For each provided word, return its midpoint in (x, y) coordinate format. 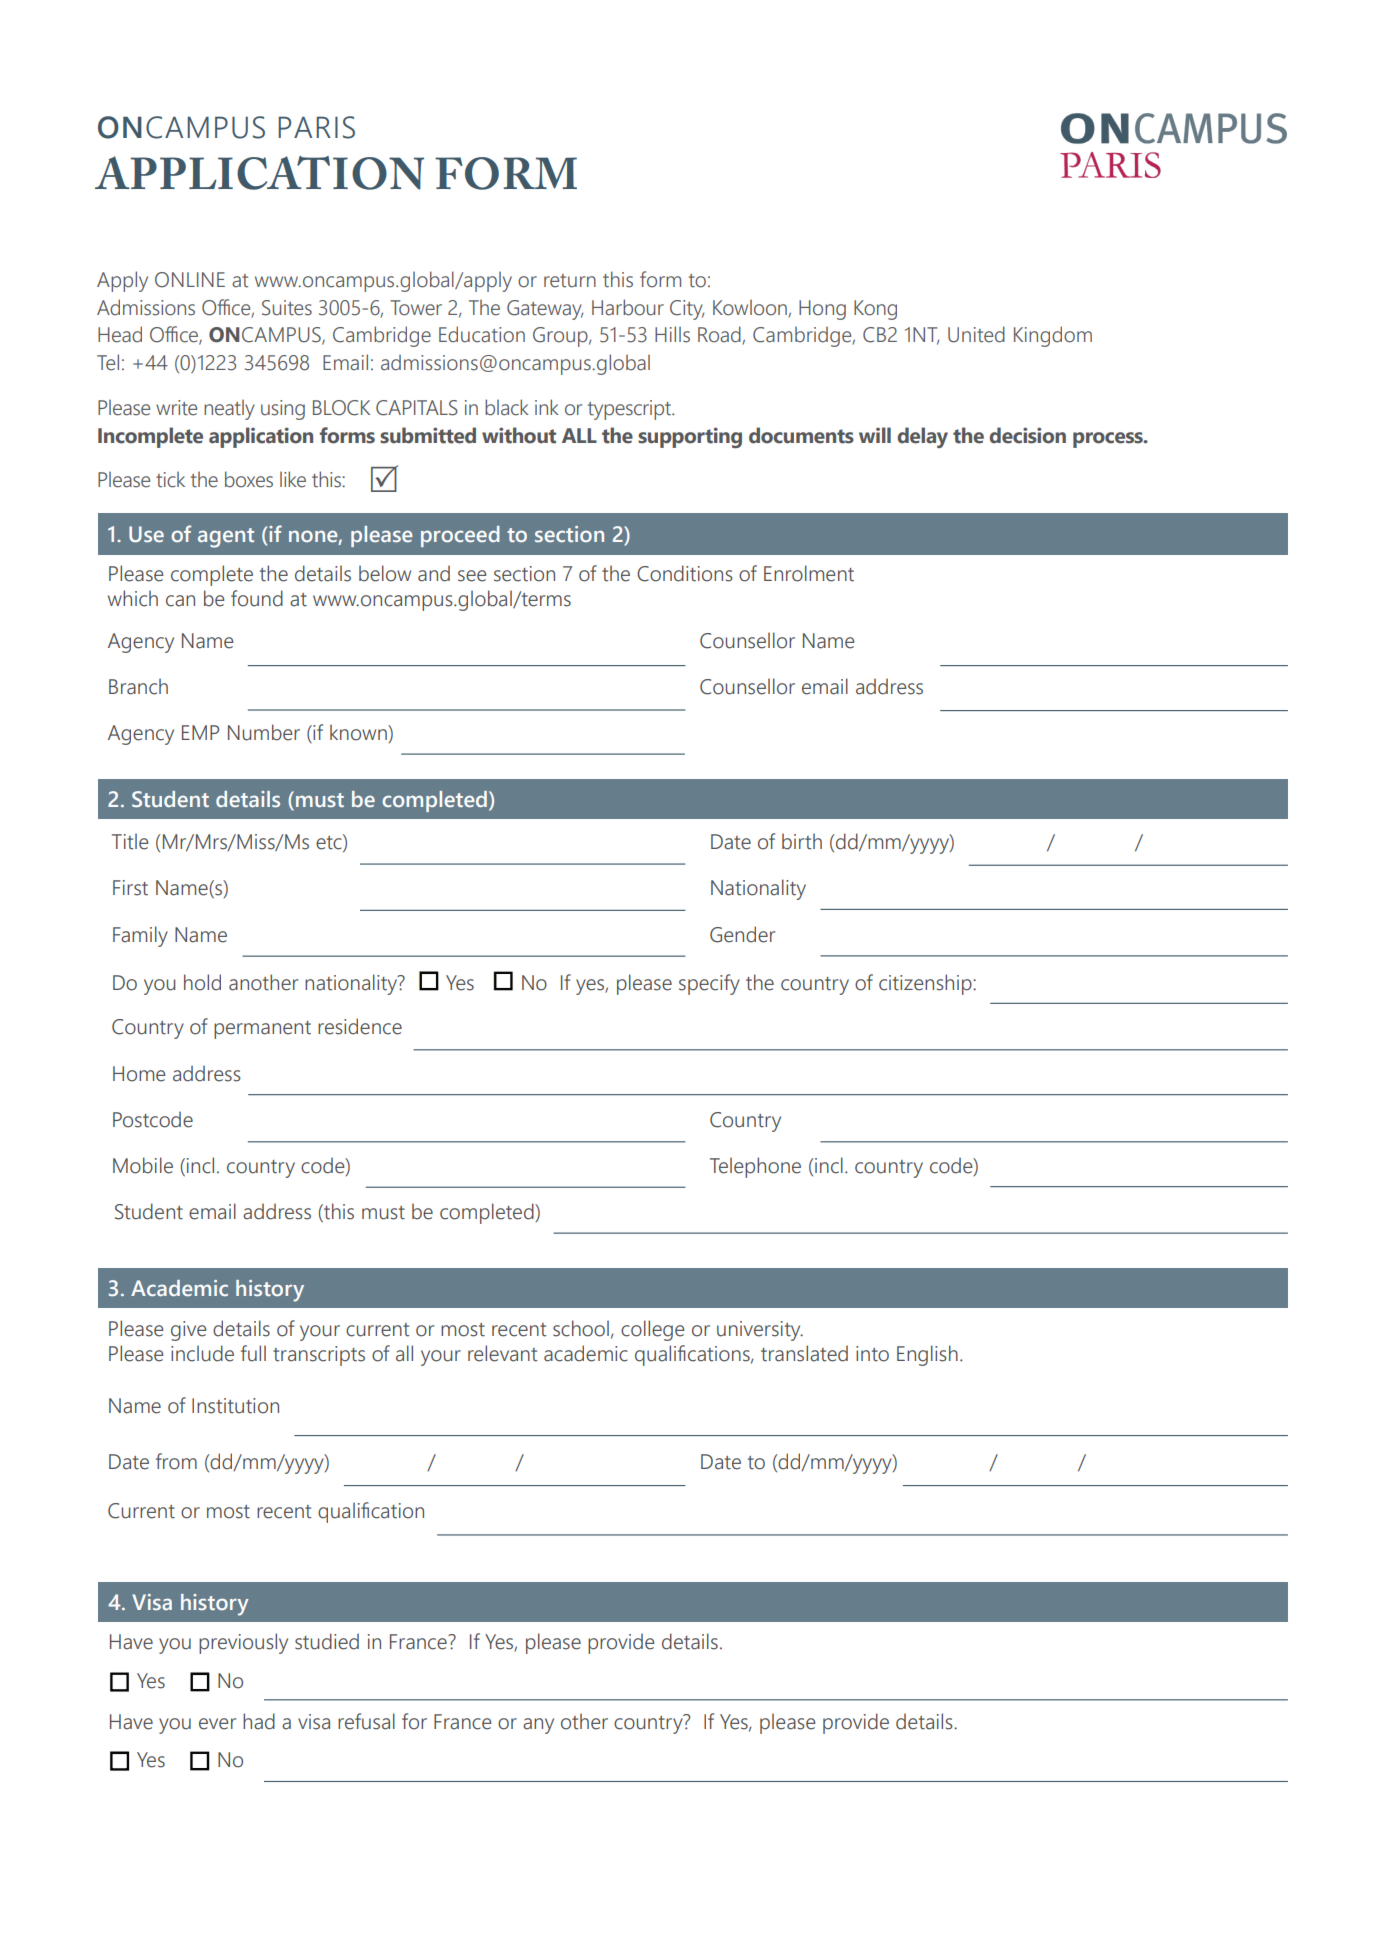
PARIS (316, 127)
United (976, 334)
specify (709, 984)
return (570, 281)
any (538, 1726)
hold (202, 982)
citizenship (926, 984)
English (927, 1355)
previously (243, 1643)
